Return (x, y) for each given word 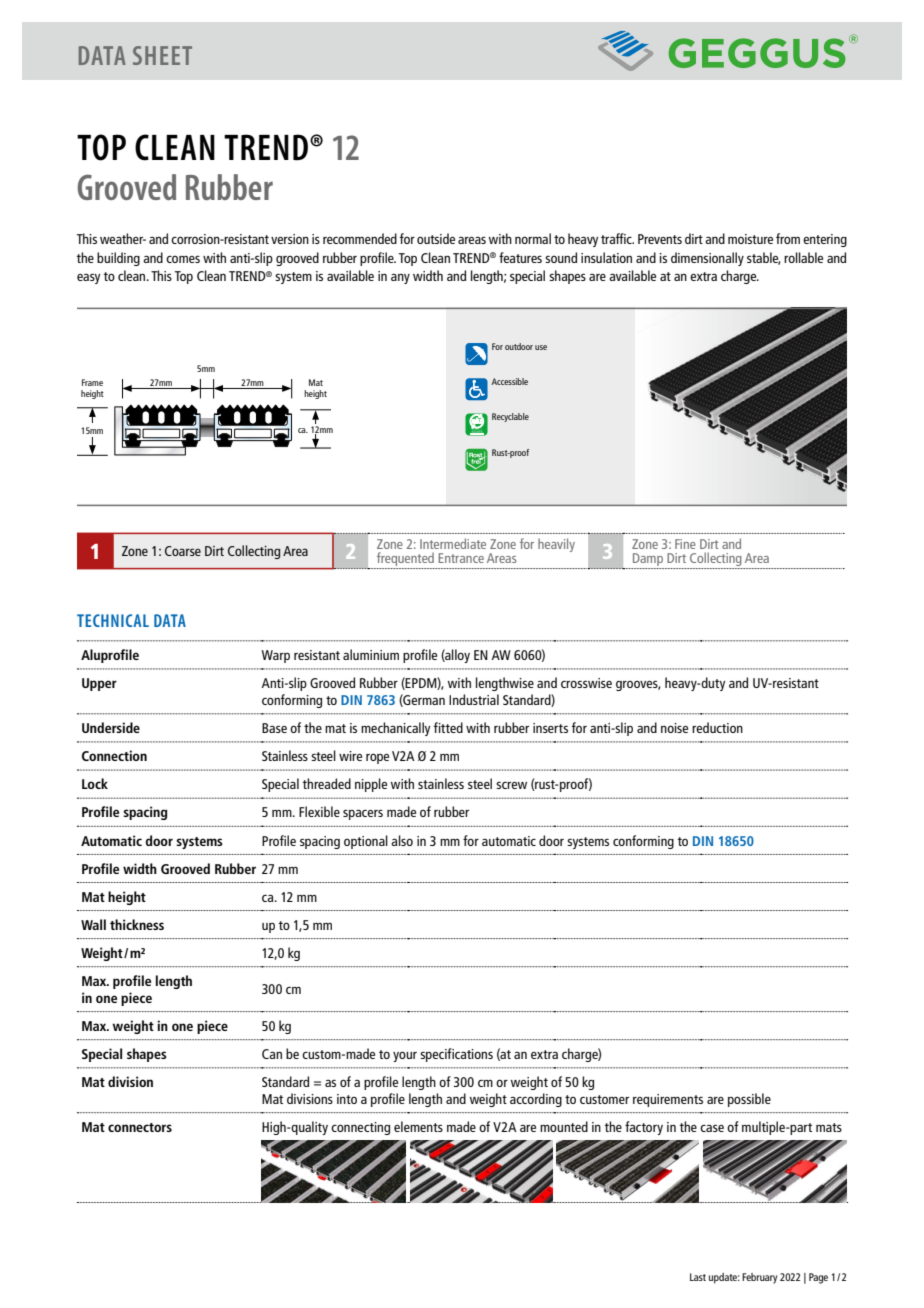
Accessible (509, 381)
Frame (92, 382)
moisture (750, 239)
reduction (717, 727)
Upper (99, 684)
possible (749, 1100)
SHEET (162, 55)
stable (764, 258)
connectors (140, 1127)
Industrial (474, 699)
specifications (456, 1055)
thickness (137, 924)
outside (436, 238)
